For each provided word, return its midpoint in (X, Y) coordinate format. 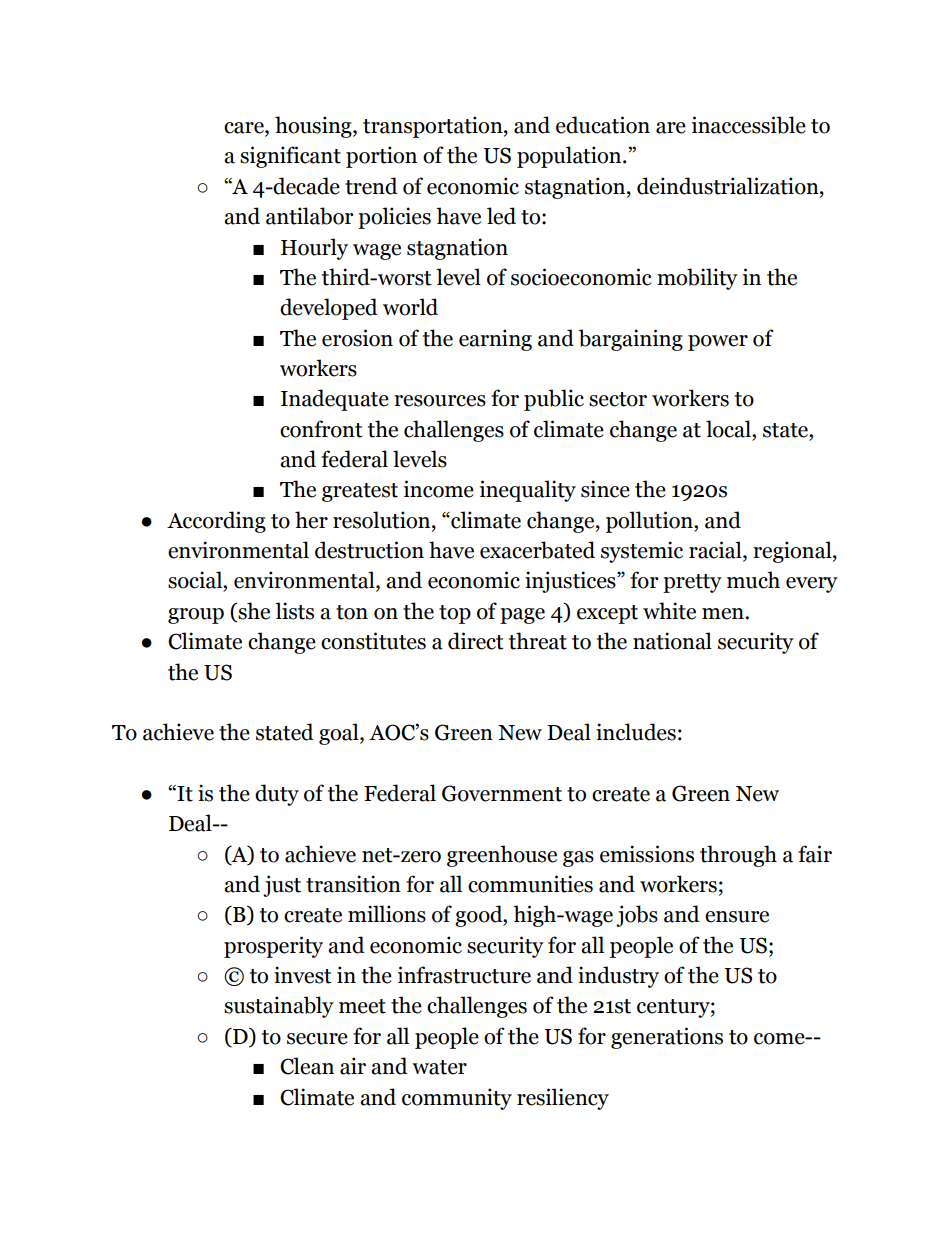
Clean (307, 1066)
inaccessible (749, 125)
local (729, 429)
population (570, 157)
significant (290, 157)
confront (321, 429)
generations (667, 1038)
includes (636, 732)
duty (277, 795)
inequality (528, 491)
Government (502, 793)
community (457, 1099)
